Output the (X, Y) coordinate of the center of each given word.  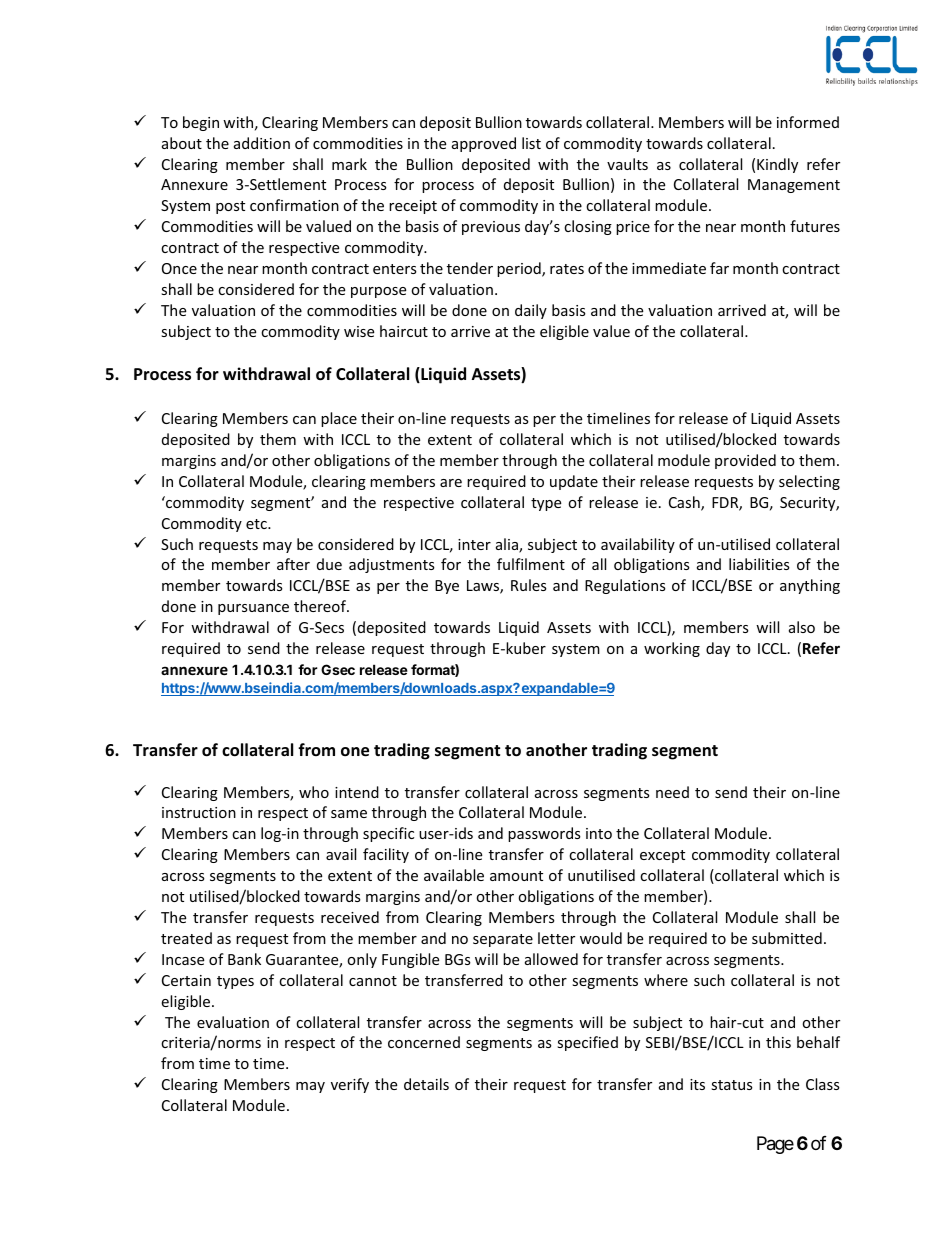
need (672, 792)
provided (745, 461)
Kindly (777, 165)
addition (262, 143)
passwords (544, 834)
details (426, 1084)
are (451, 483)
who (314, 792)
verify (350, 1085)
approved (484, 144)
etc (257, 524)
